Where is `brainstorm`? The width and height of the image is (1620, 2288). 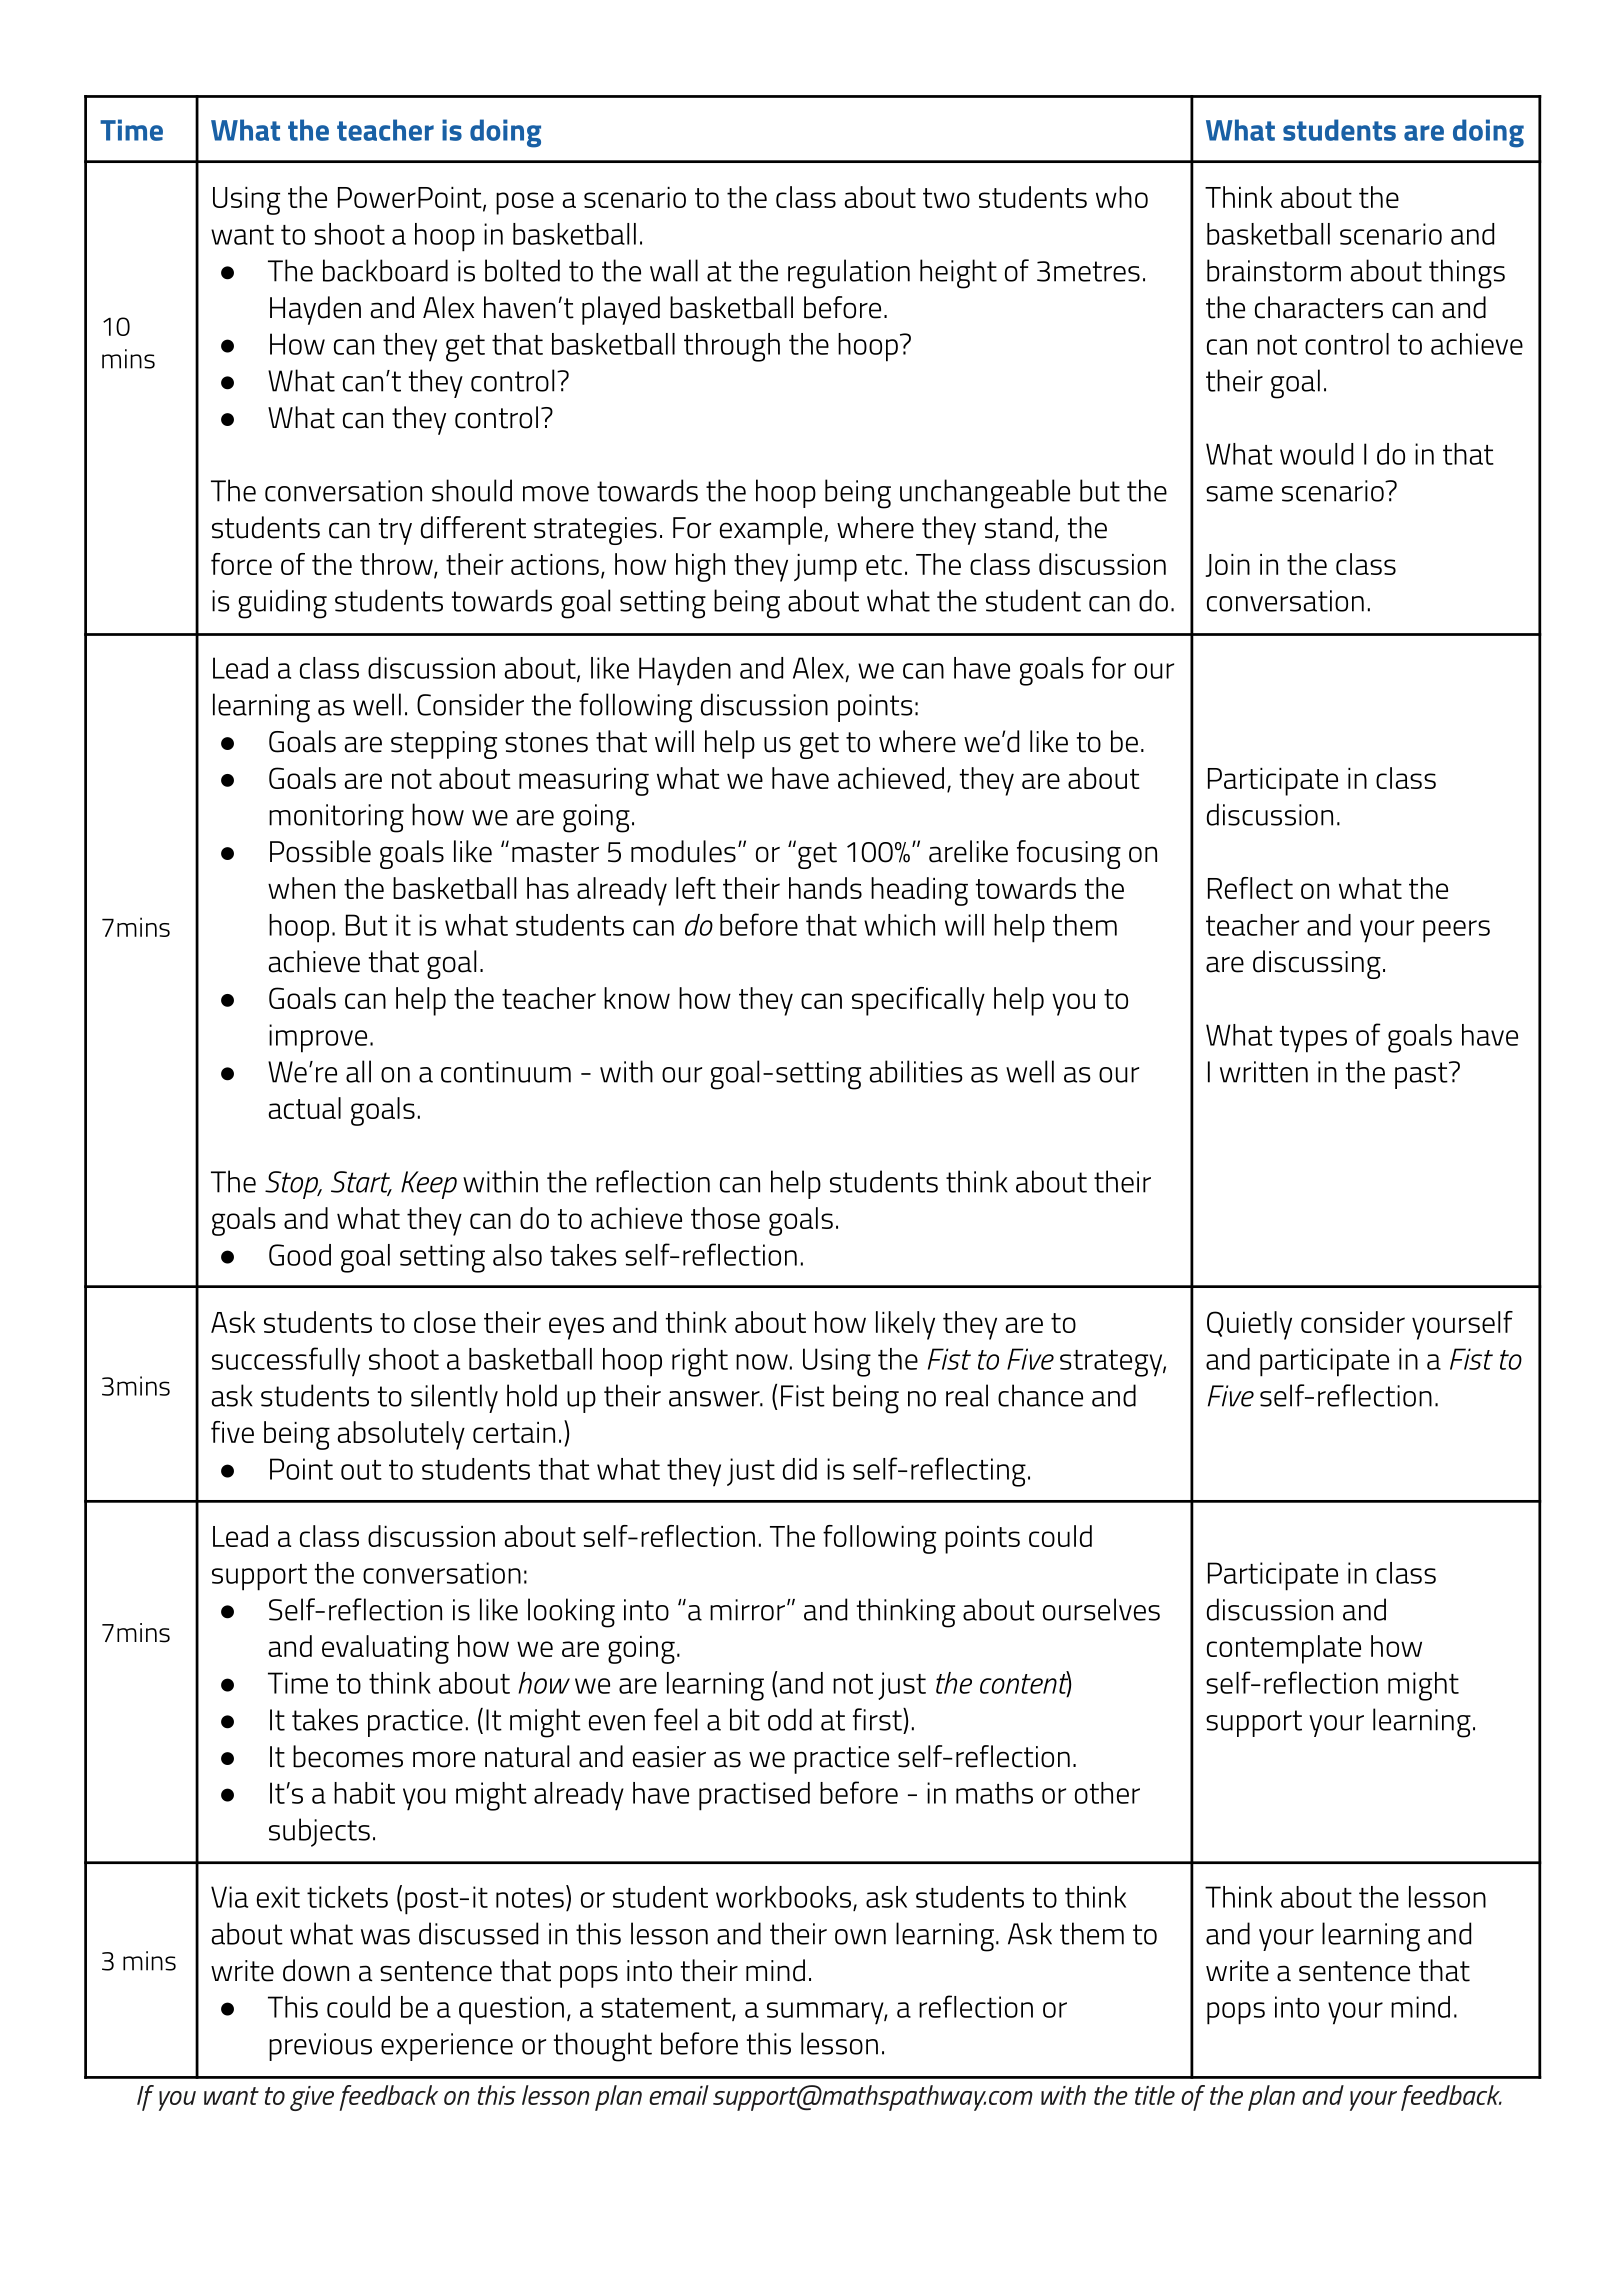
brainstorm is located at coordinates (1274, 270).
